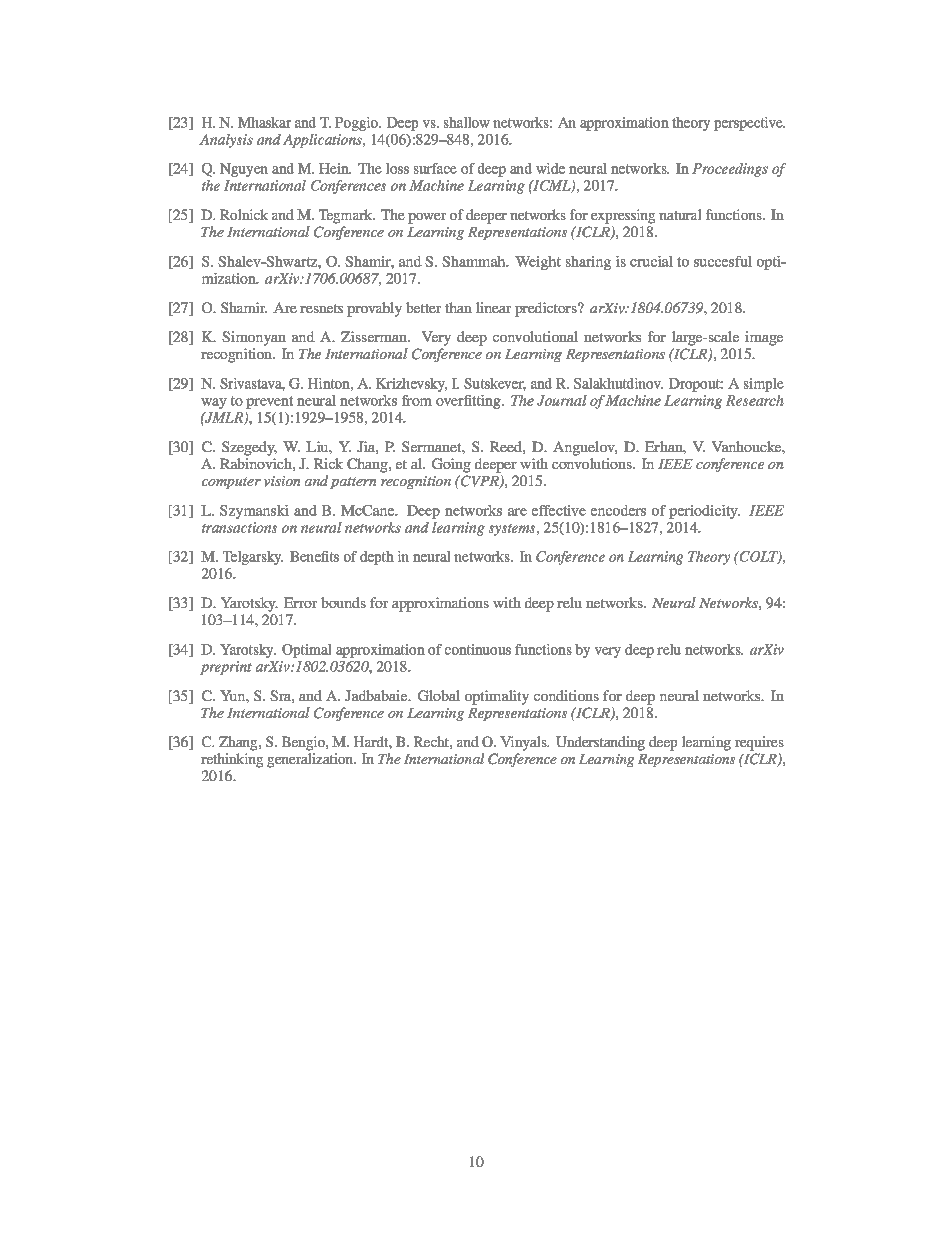  What do you see at coordinates (451, 465) in the screenshot?
I see `Going` at bounding box center [451, 465].
